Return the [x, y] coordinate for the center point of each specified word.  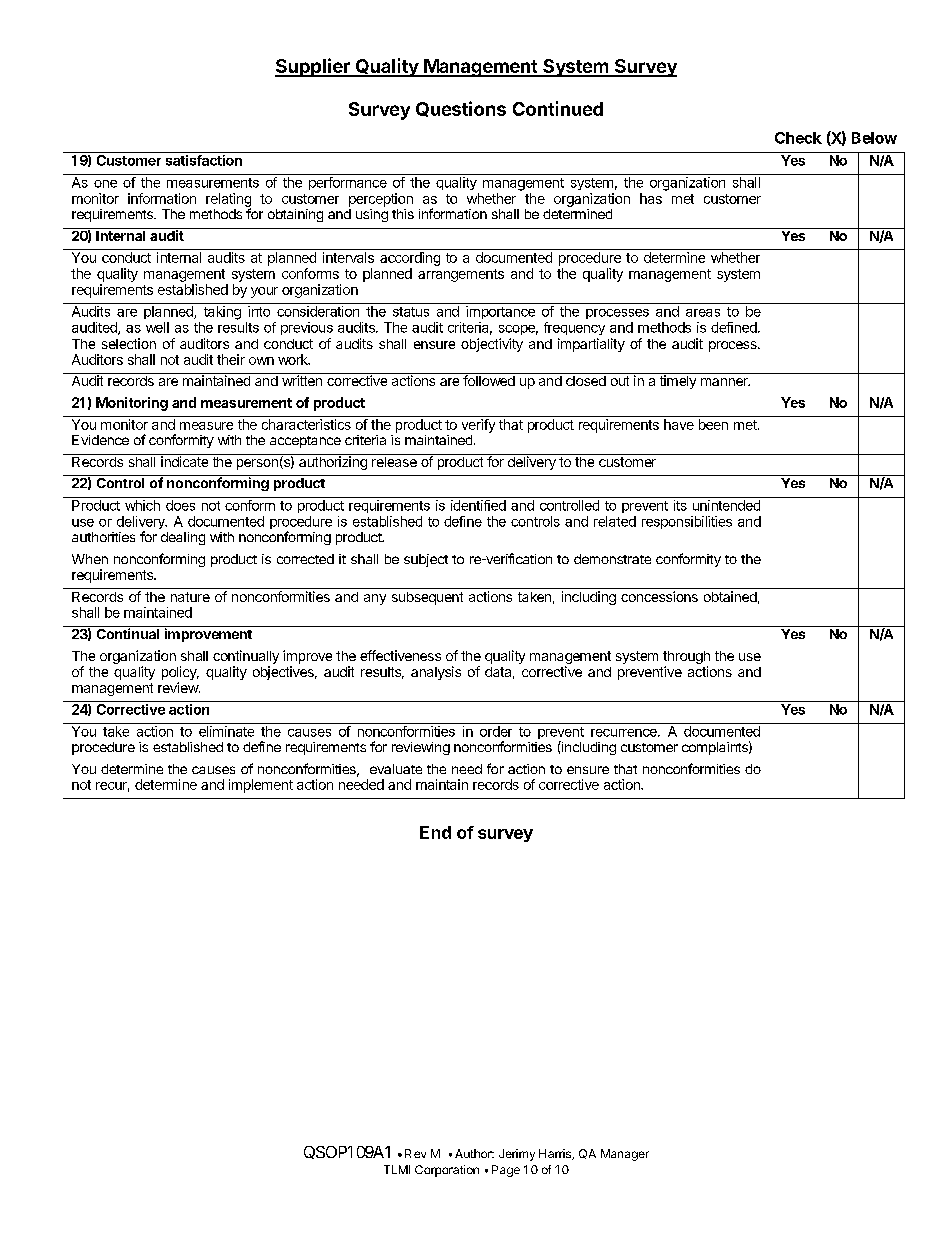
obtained [730, 596]
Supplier [313, 67]
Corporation [447, 1171]
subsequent [427, 598]
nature [190, 597]
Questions [461, 109]
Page [506, 1171]
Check [798, 138]
